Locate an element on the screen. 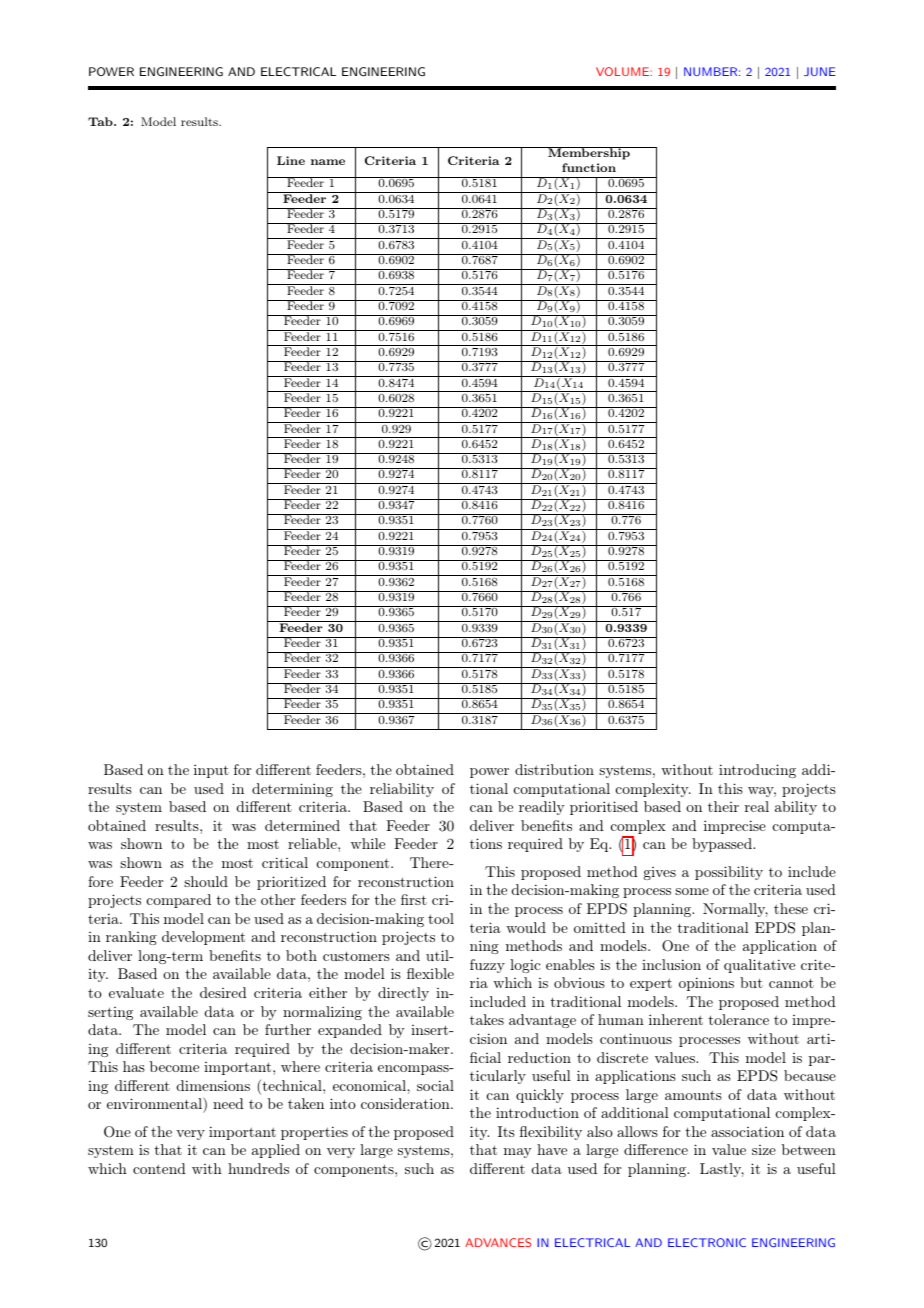 The width and height of the screenshot is (924, 1308). Tab is located at coordinates (101, 121).
